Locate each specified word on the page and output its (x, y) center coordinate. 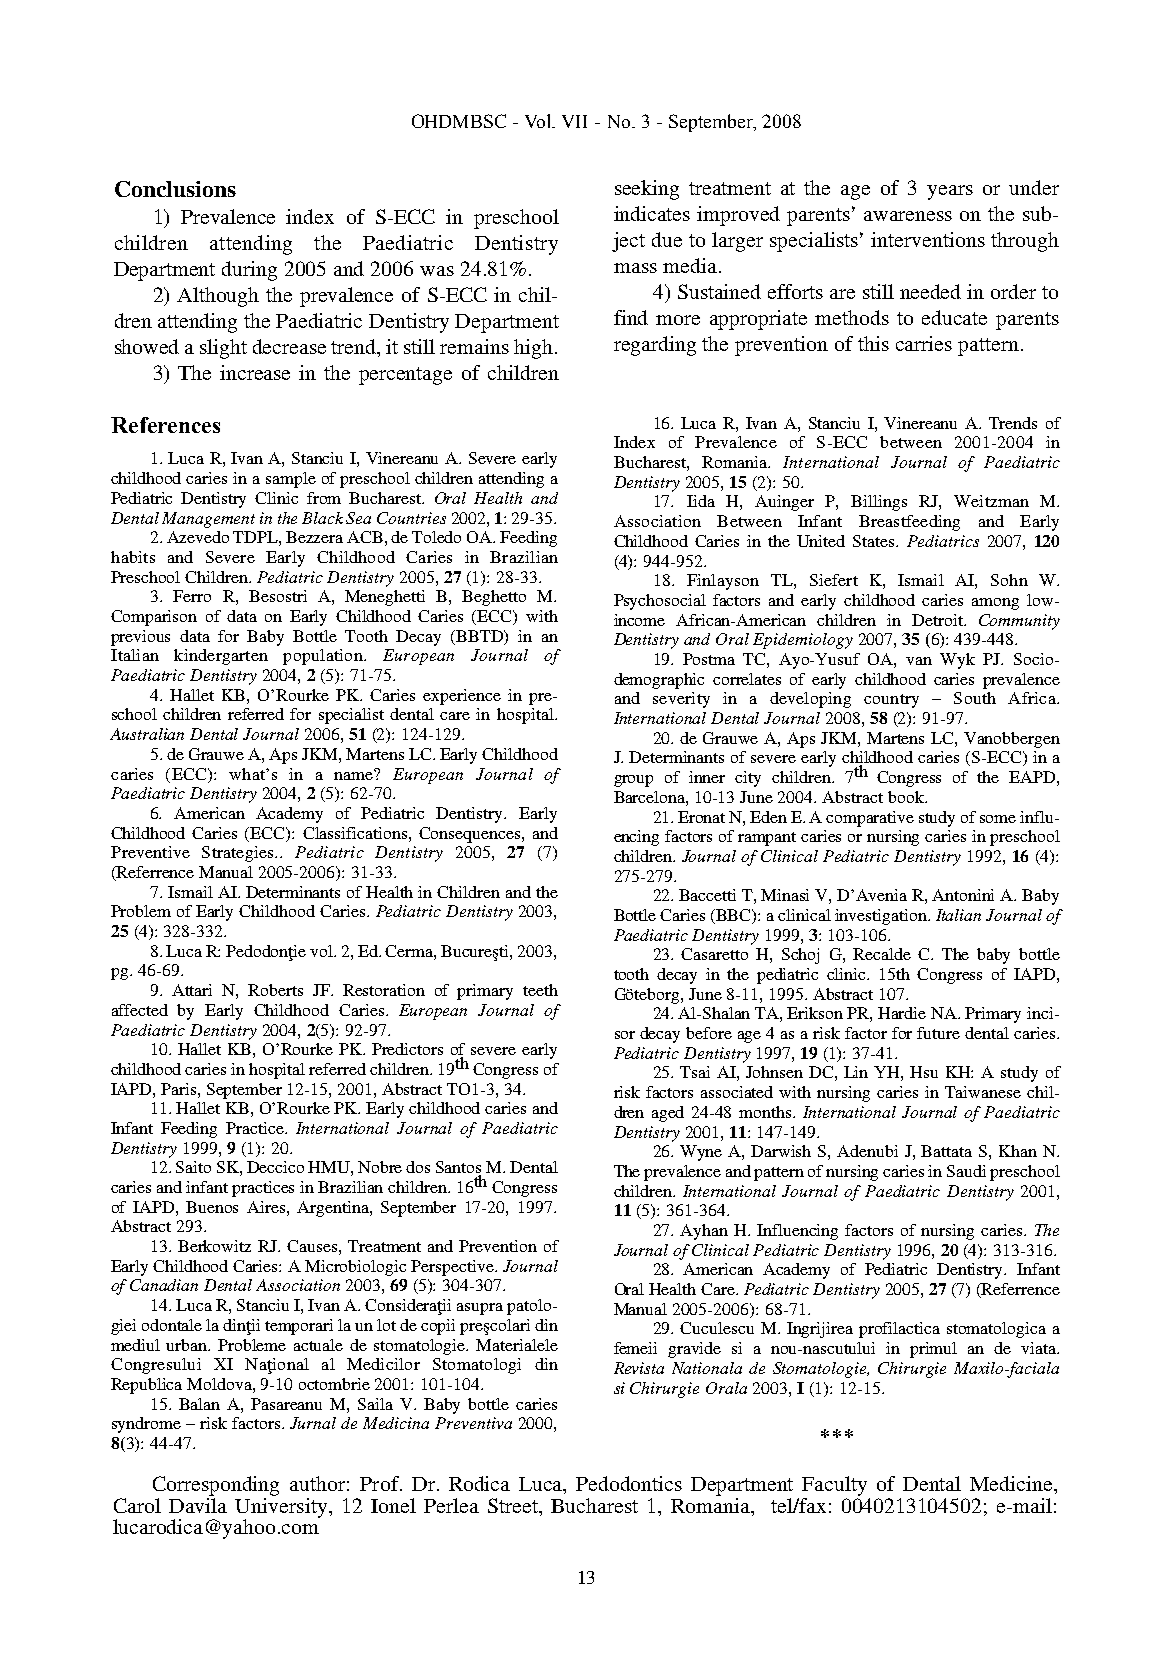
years (950, 192)
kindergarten (221, 657)
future (938, 1033)
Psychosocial (660, 602)
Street (514, 1505)
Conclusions (175, 189)
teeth (540, 990)
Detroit (938, 620)
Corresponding (216, 1486)
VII (574, 121)
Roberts (275, 990)
